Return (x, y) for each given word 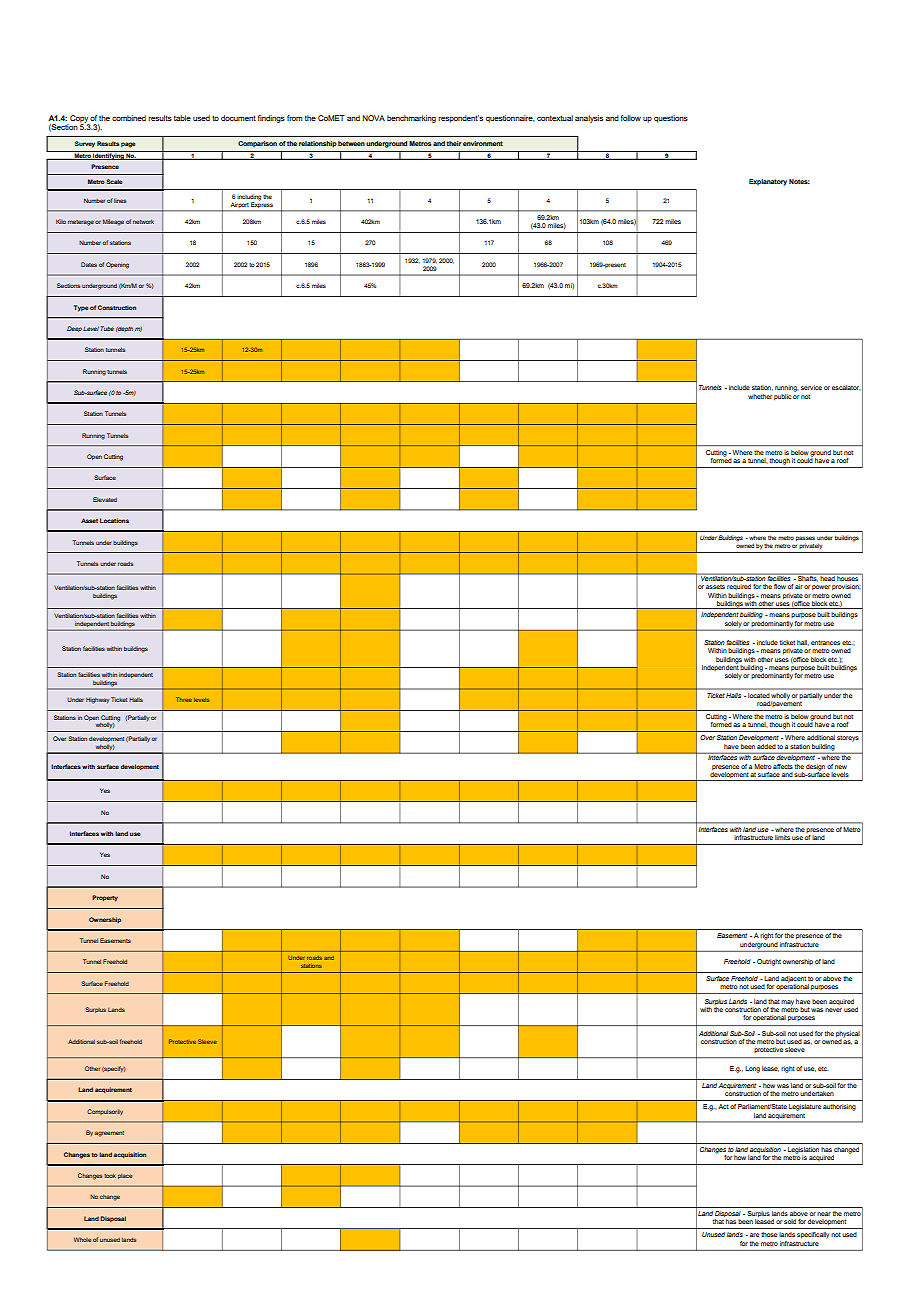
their (454, 143)
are (754, 1235)
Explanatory (768, 182)
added (766, 746)
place (125, 1176)
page (128, 145)
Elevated (105, 499)
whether (760, 396)
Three (184, 699)
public (782, 397)
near (824, 1214)
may (787, 1003)
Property (105, 898)
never (833, 1010)
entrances (825, 642)
